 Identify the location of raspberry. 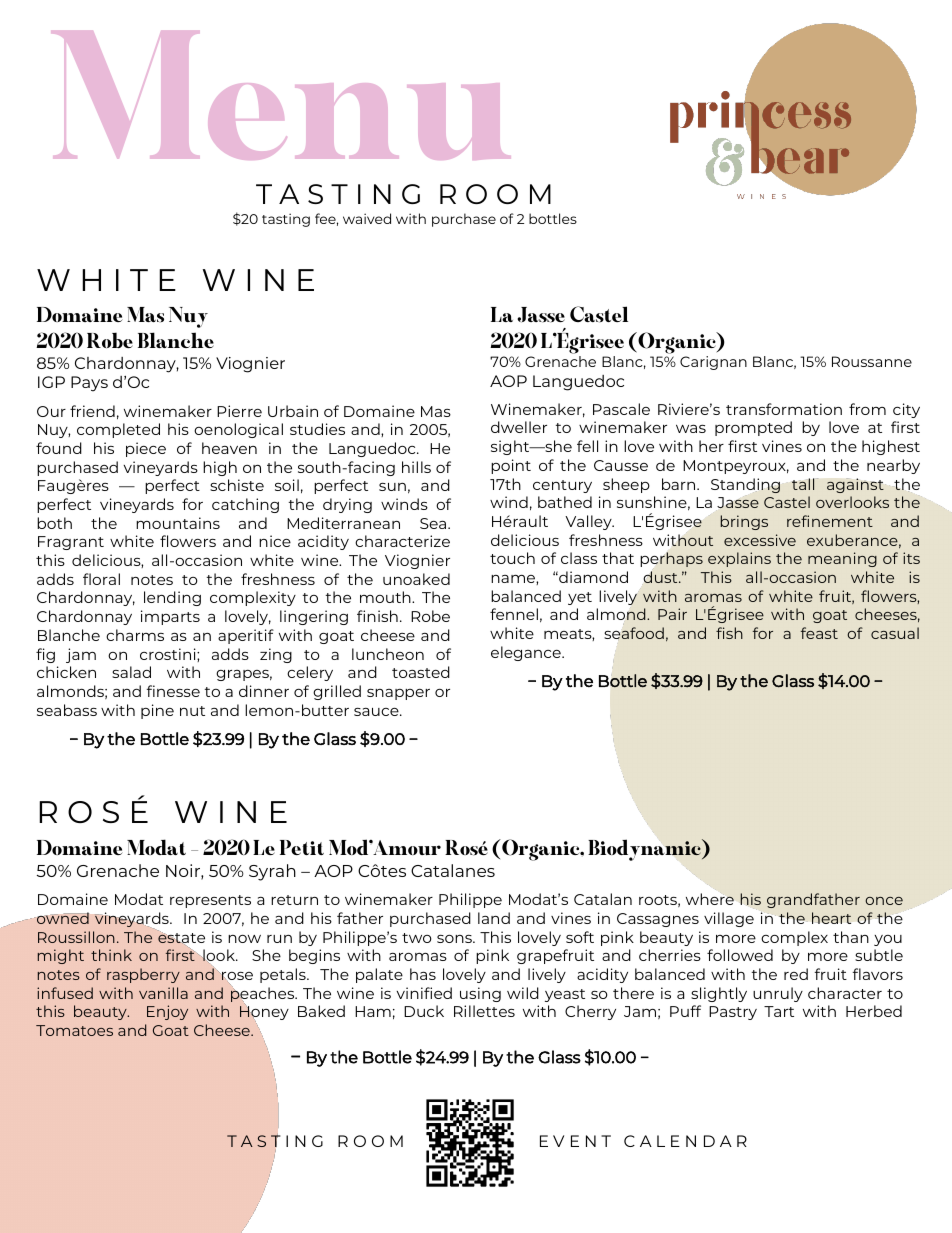
(143, 975).
